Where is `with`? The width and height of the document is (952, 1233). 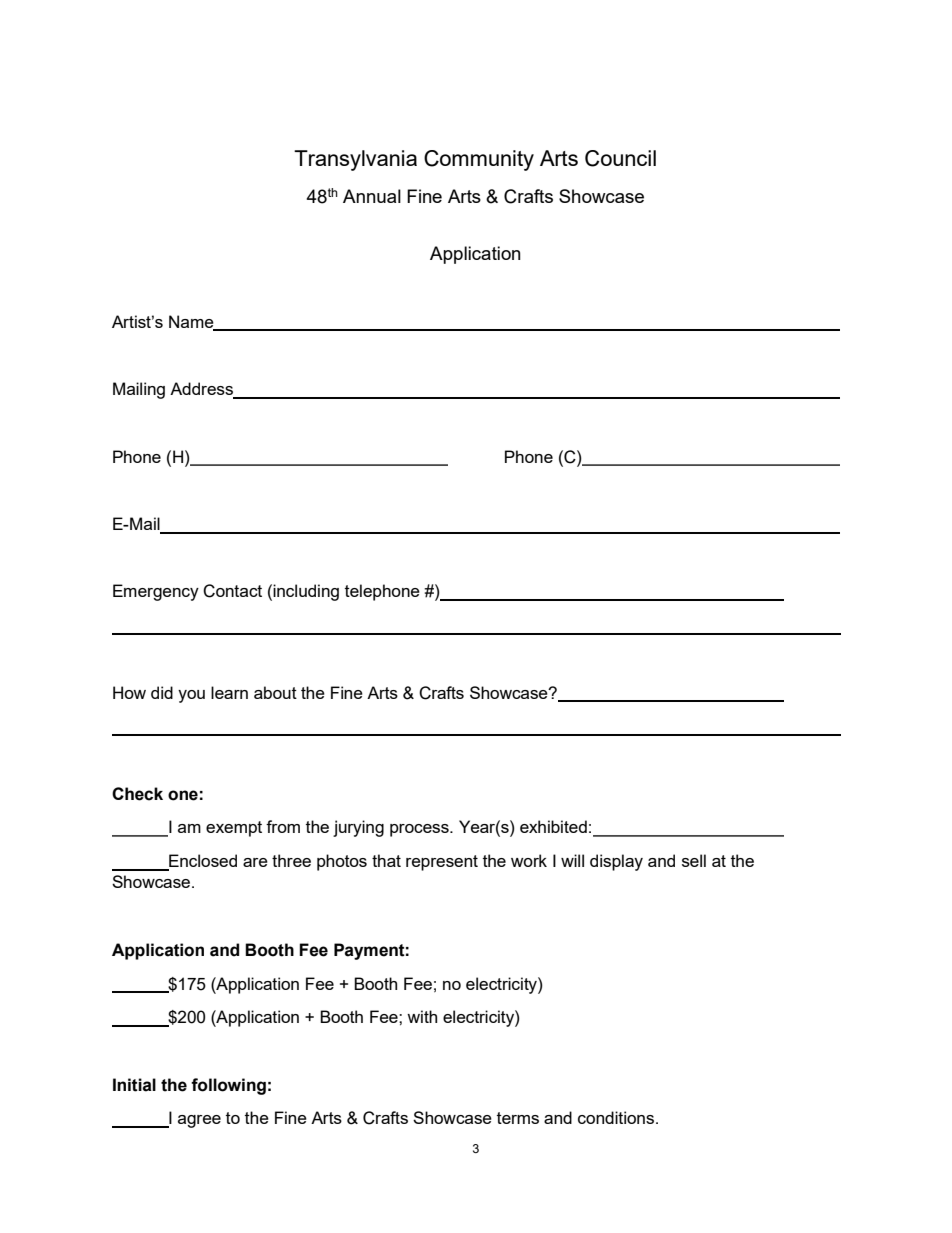 with is located at coordinates (422, 1016).
